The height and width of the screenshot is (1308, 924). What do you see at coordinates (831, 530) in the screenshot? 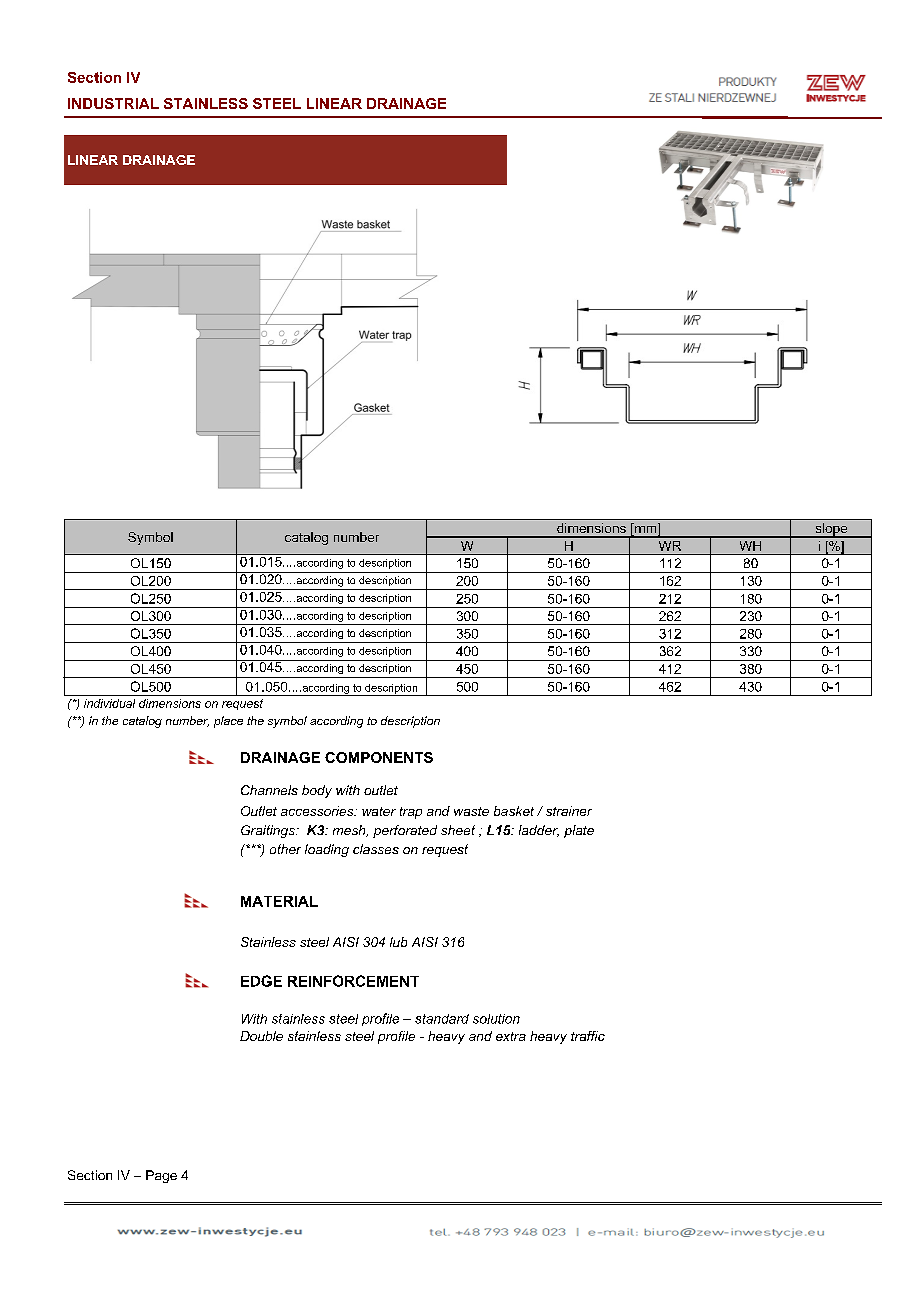
I see `slope` at bounding box center [831, 530].
